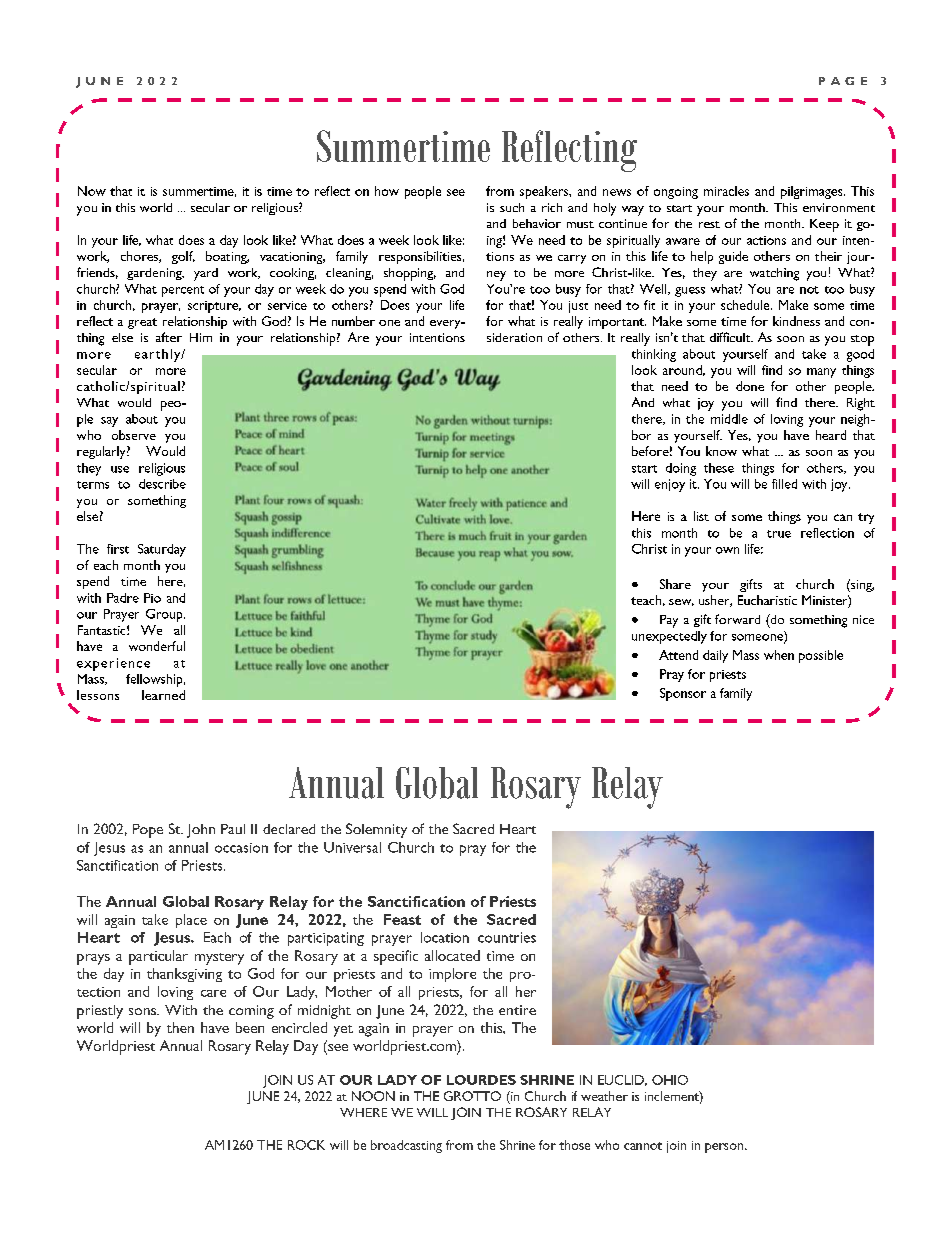 This page has width=952, height=1233. I want to click on person, so click(725, 1148).
